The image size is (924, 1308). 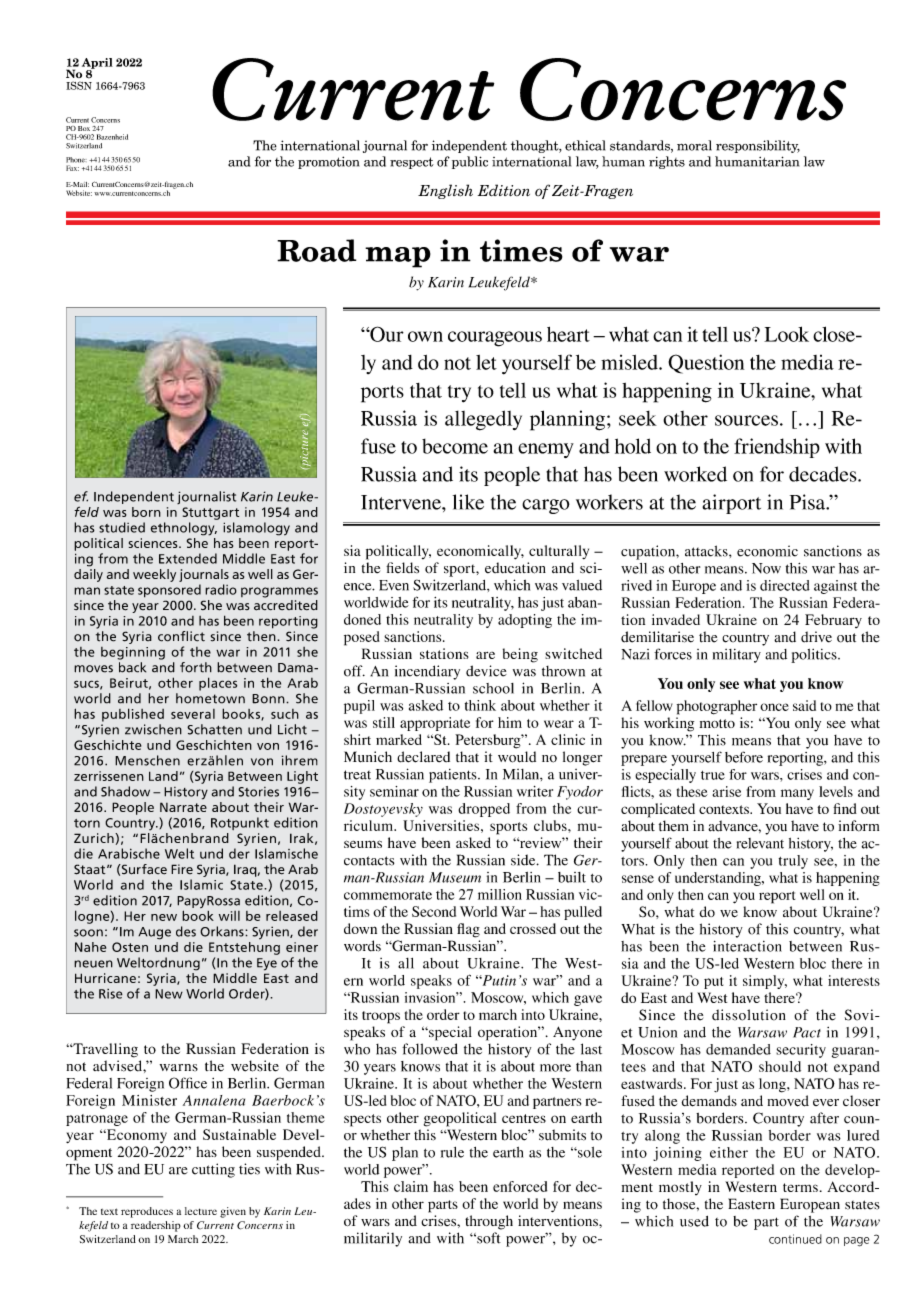 What do you see at coordinates (147, 1212) in the document?
I see `reproduces` at bounding box center [147, 1212].
